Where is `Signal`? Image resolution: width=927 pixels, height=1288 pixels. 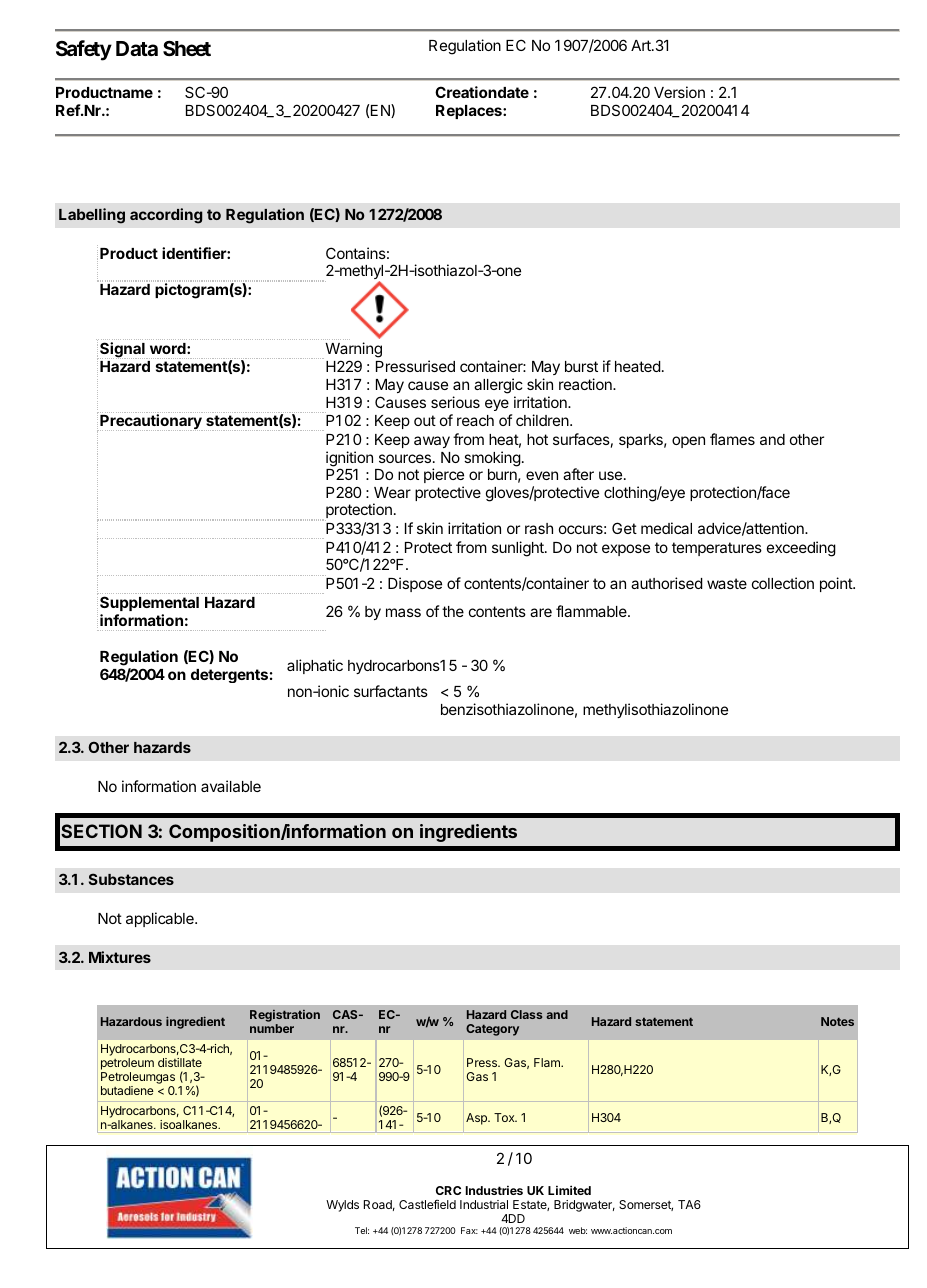 Signal is located at coordinates (122, 350).
